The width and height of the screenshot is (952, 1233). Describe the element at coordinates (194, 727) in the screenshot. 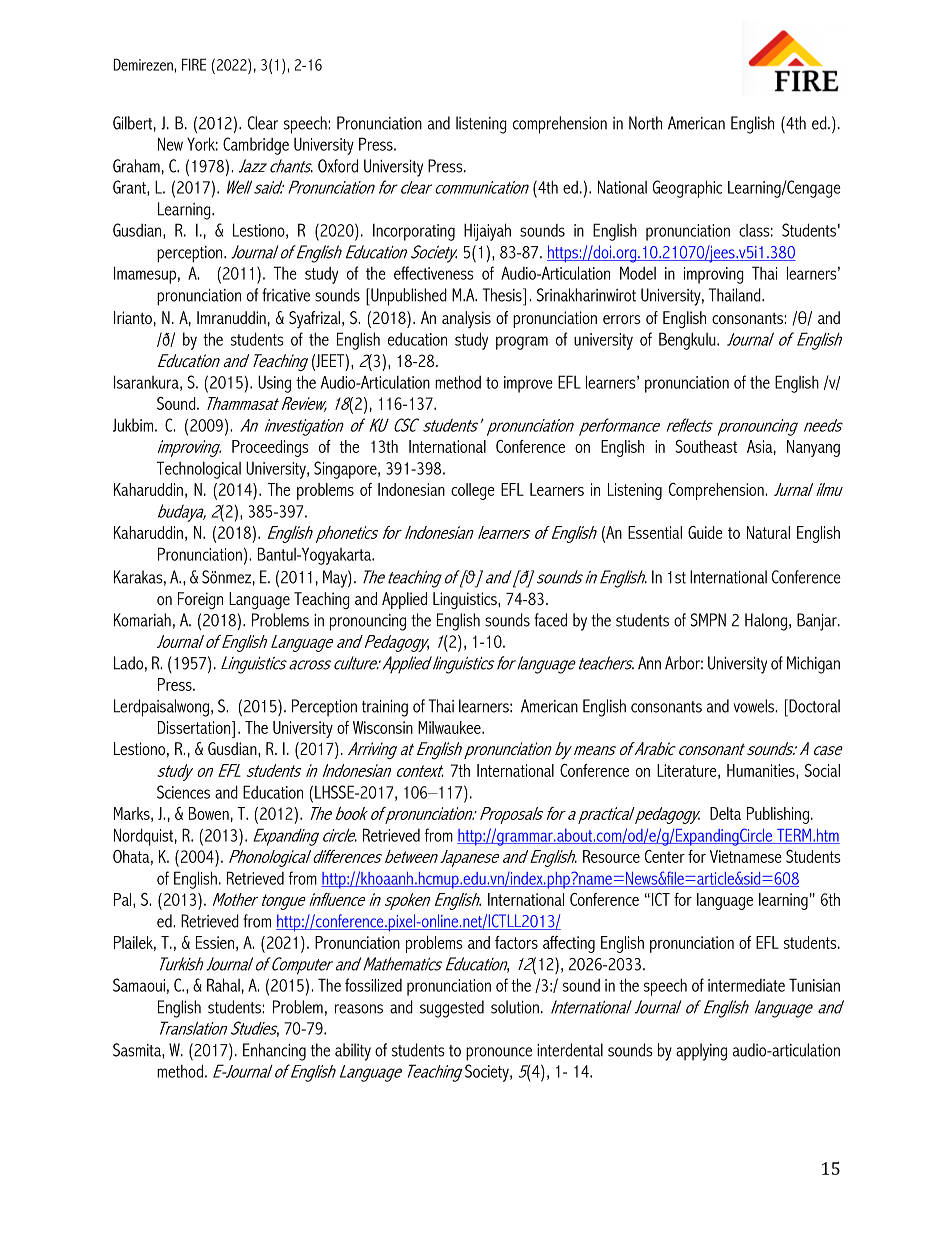

I see `Dissertation` at that location.
